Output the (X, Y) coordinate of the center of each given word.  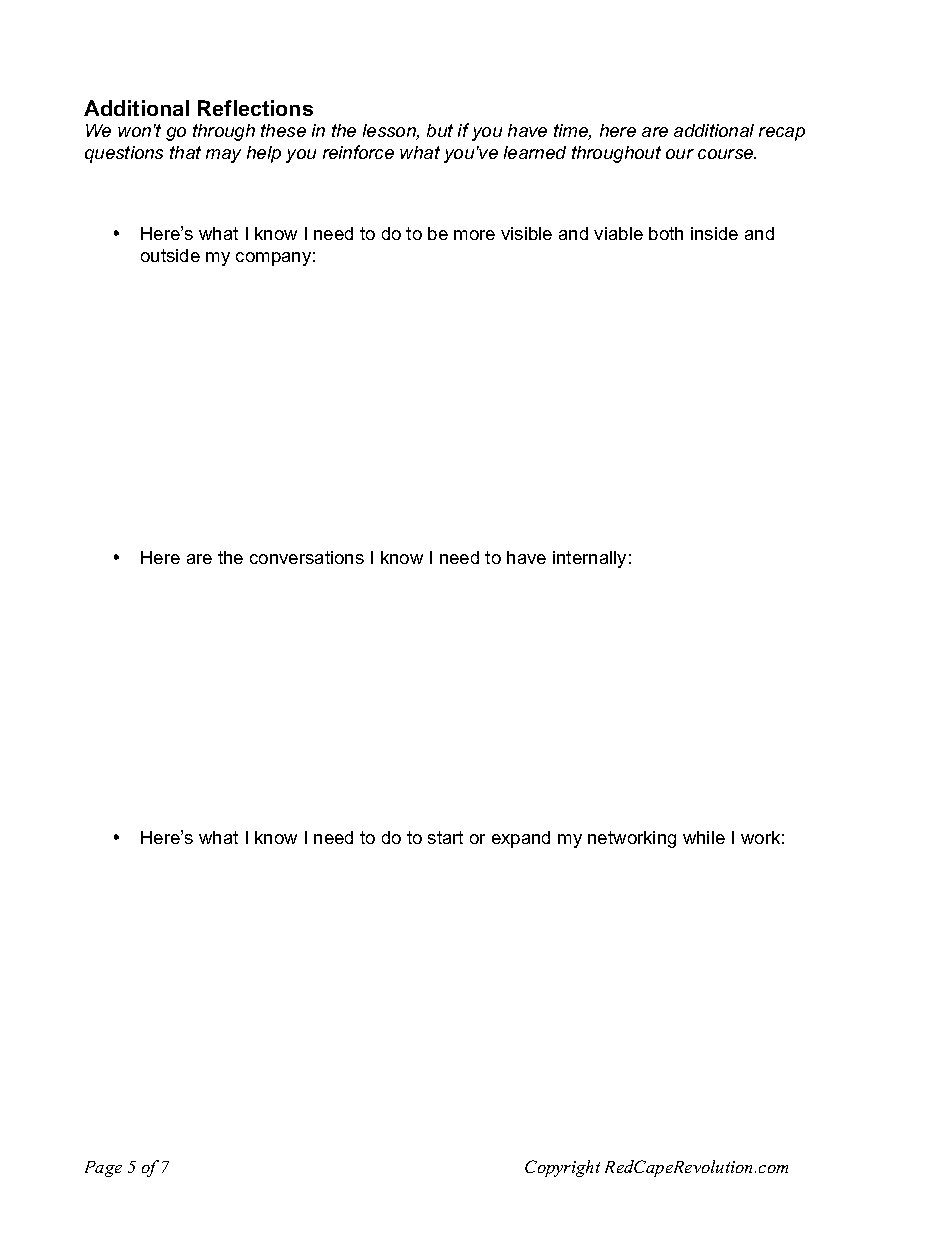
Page (103, 1169)
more (474, 235)
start (445, 837)
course (727, 154)
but (440, 130)
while (704, 837)
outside (170, 255)
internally (589, 559)
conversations (307, 557)
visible (526, 233)
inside (714, 233)
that (185, 152)
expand (521, 839)
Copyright (562, 1168)
